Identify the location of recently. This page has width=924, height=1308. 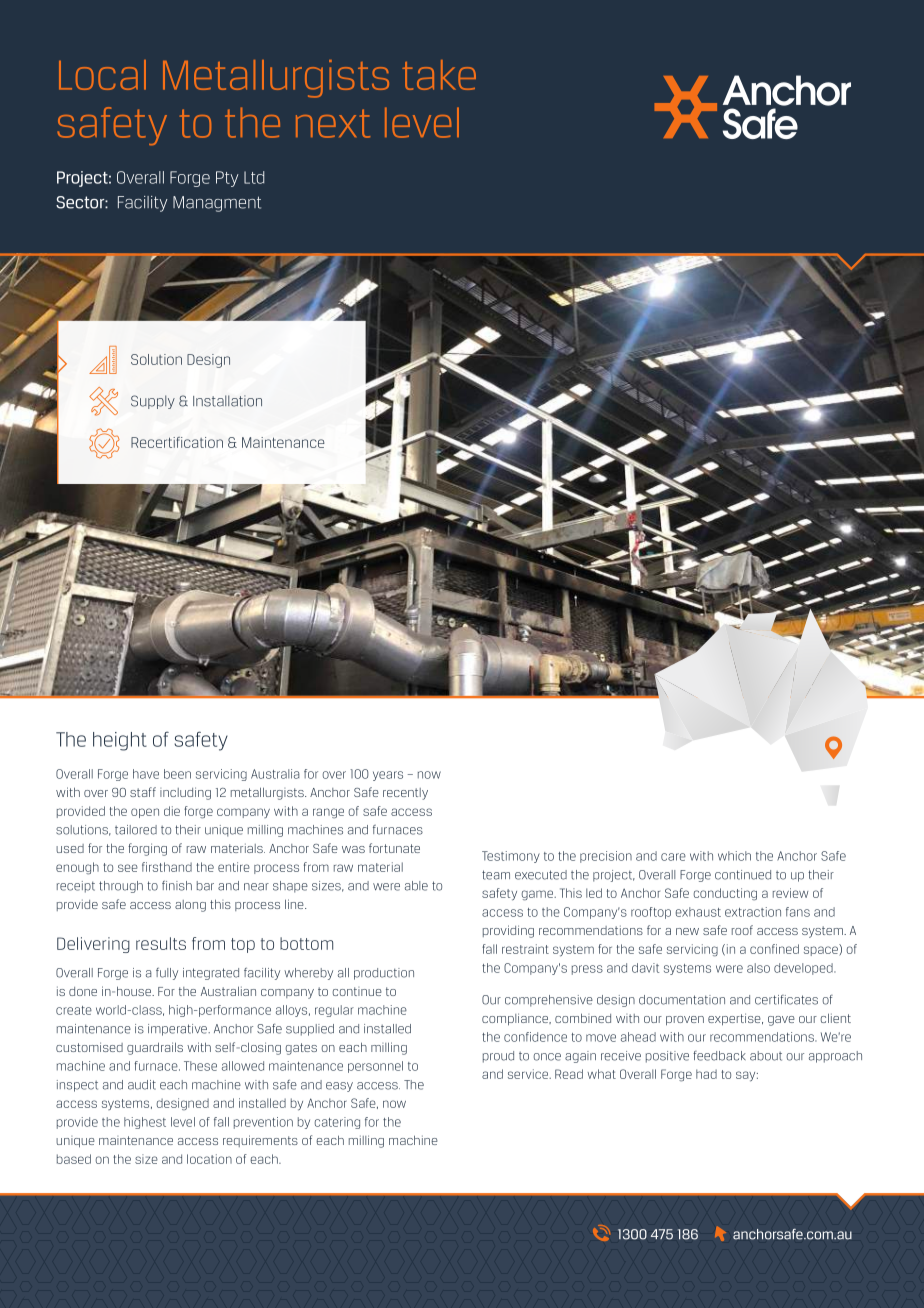
(405, 794).
